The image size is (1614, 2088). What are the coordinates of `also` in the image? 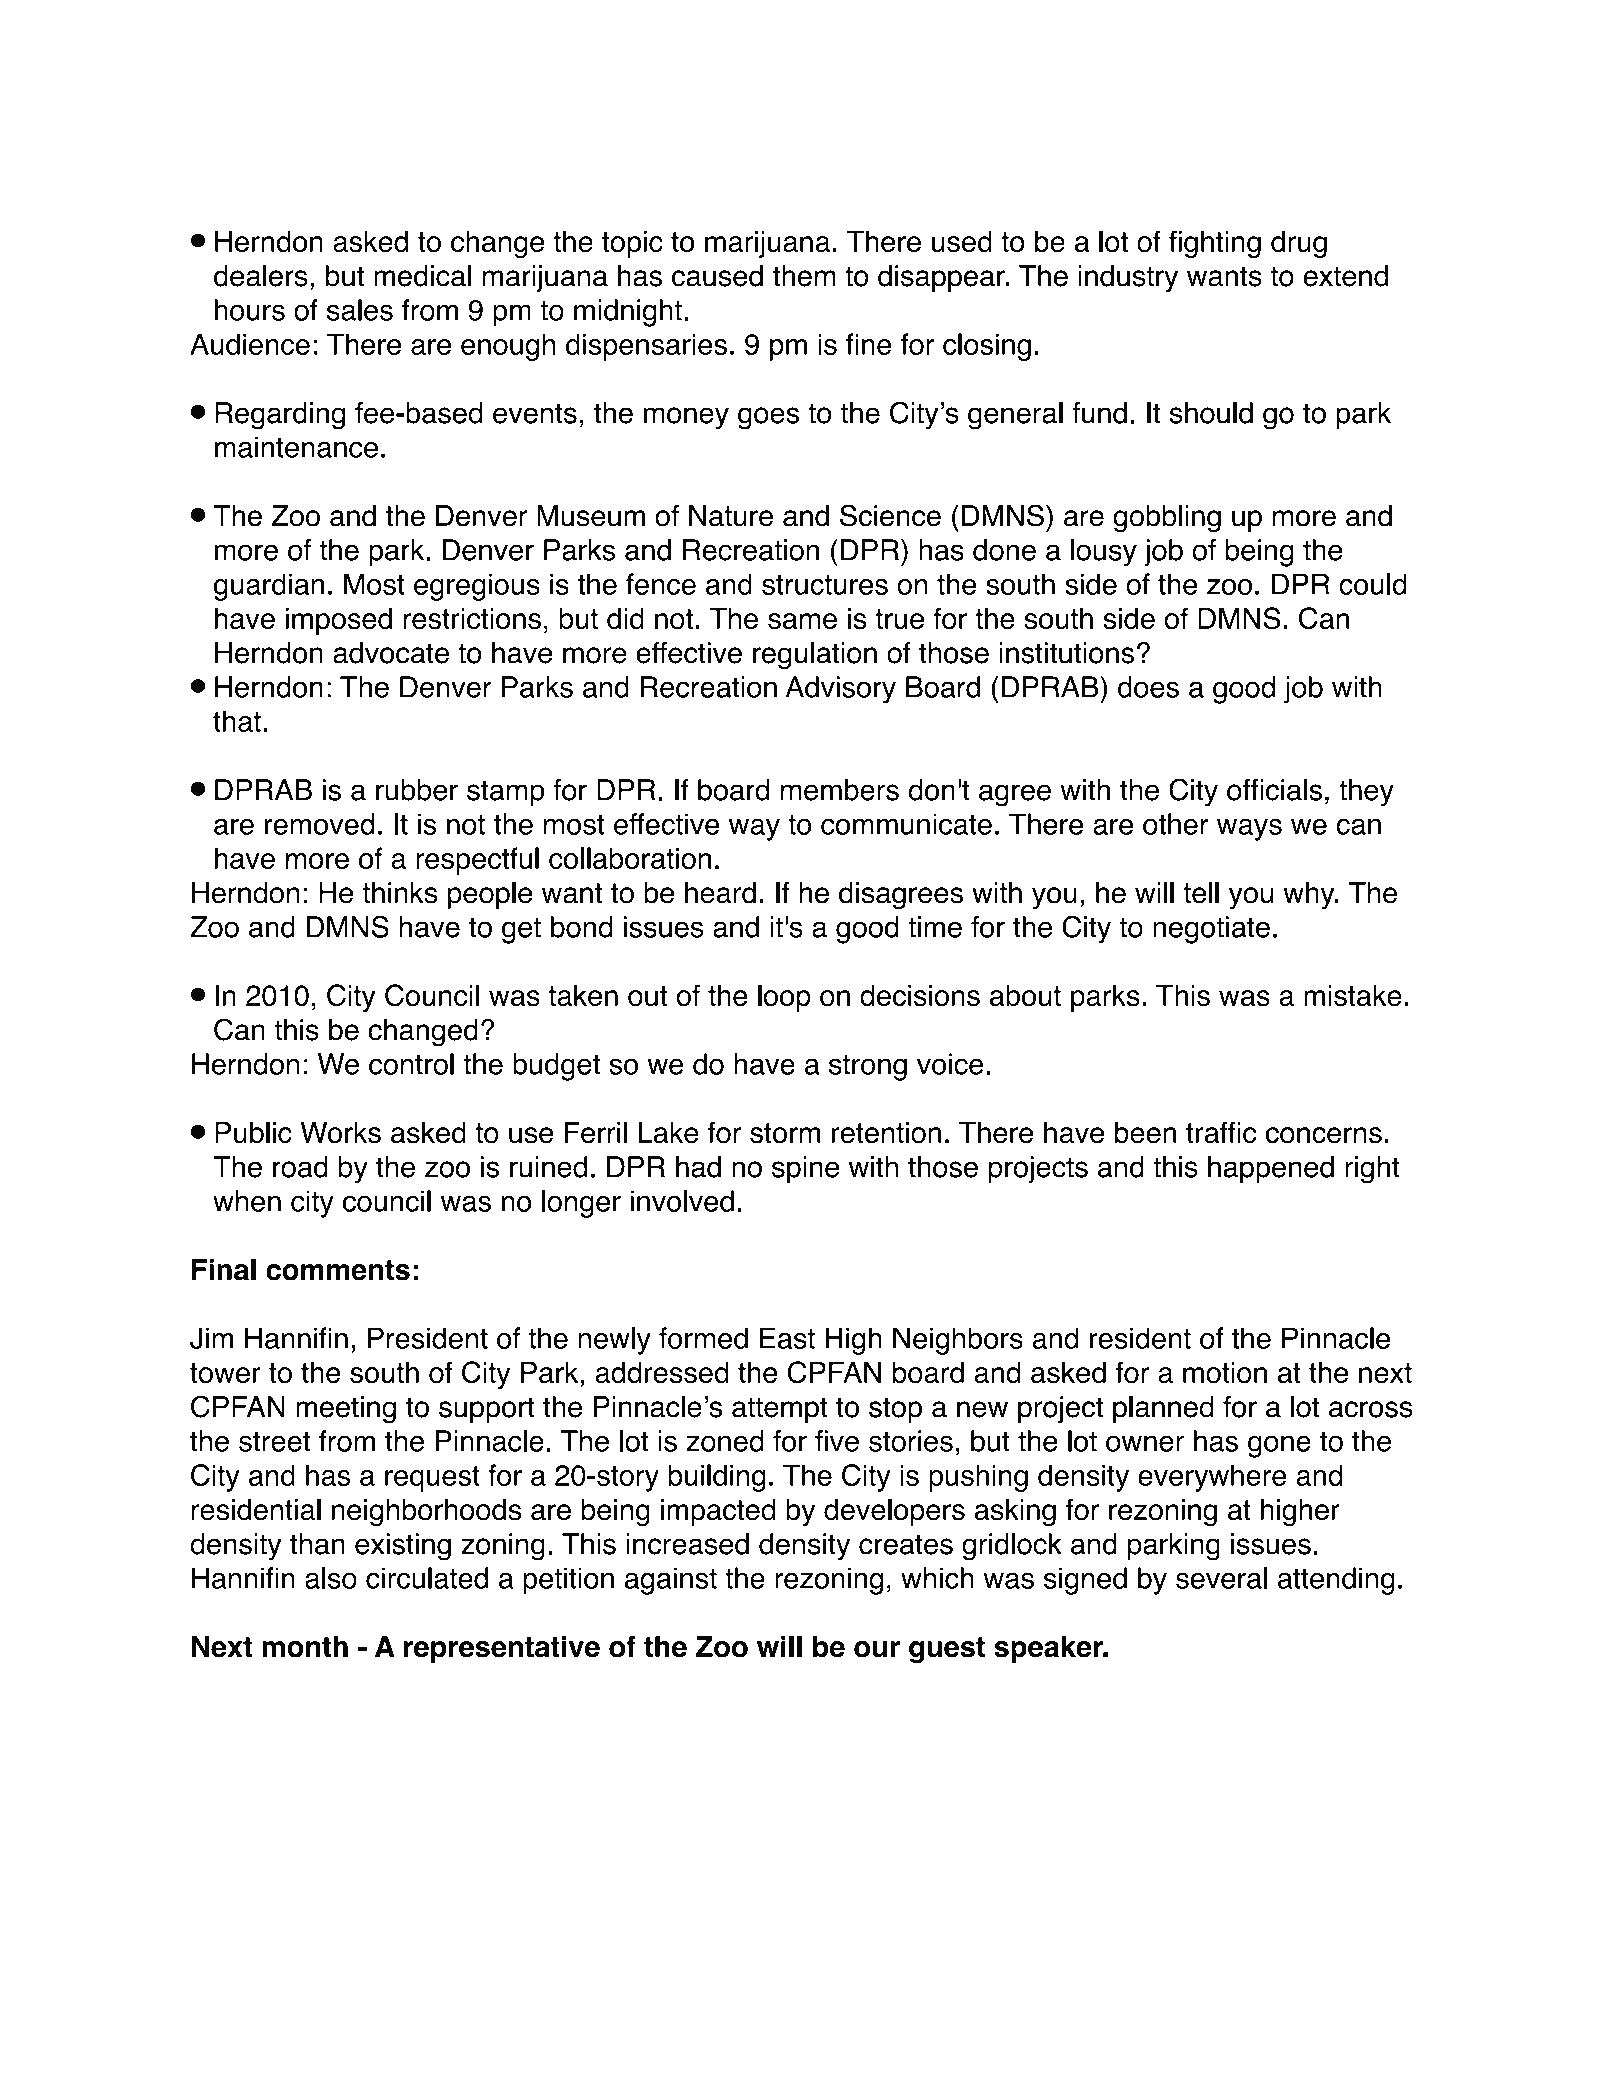 It's located at (331, 1578).
